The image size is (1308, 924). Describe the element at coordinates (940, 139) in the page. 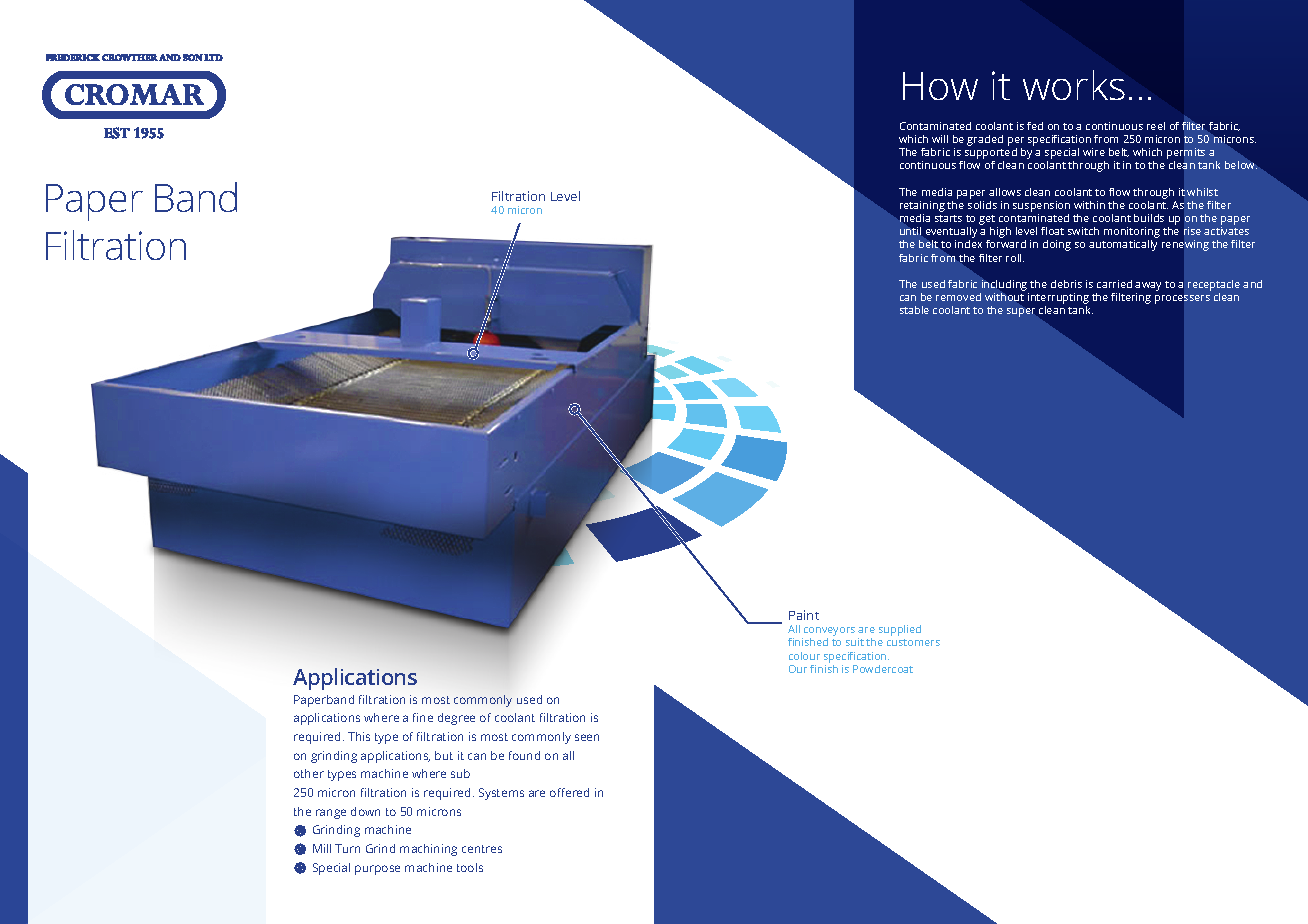

I see `will` at that location.
